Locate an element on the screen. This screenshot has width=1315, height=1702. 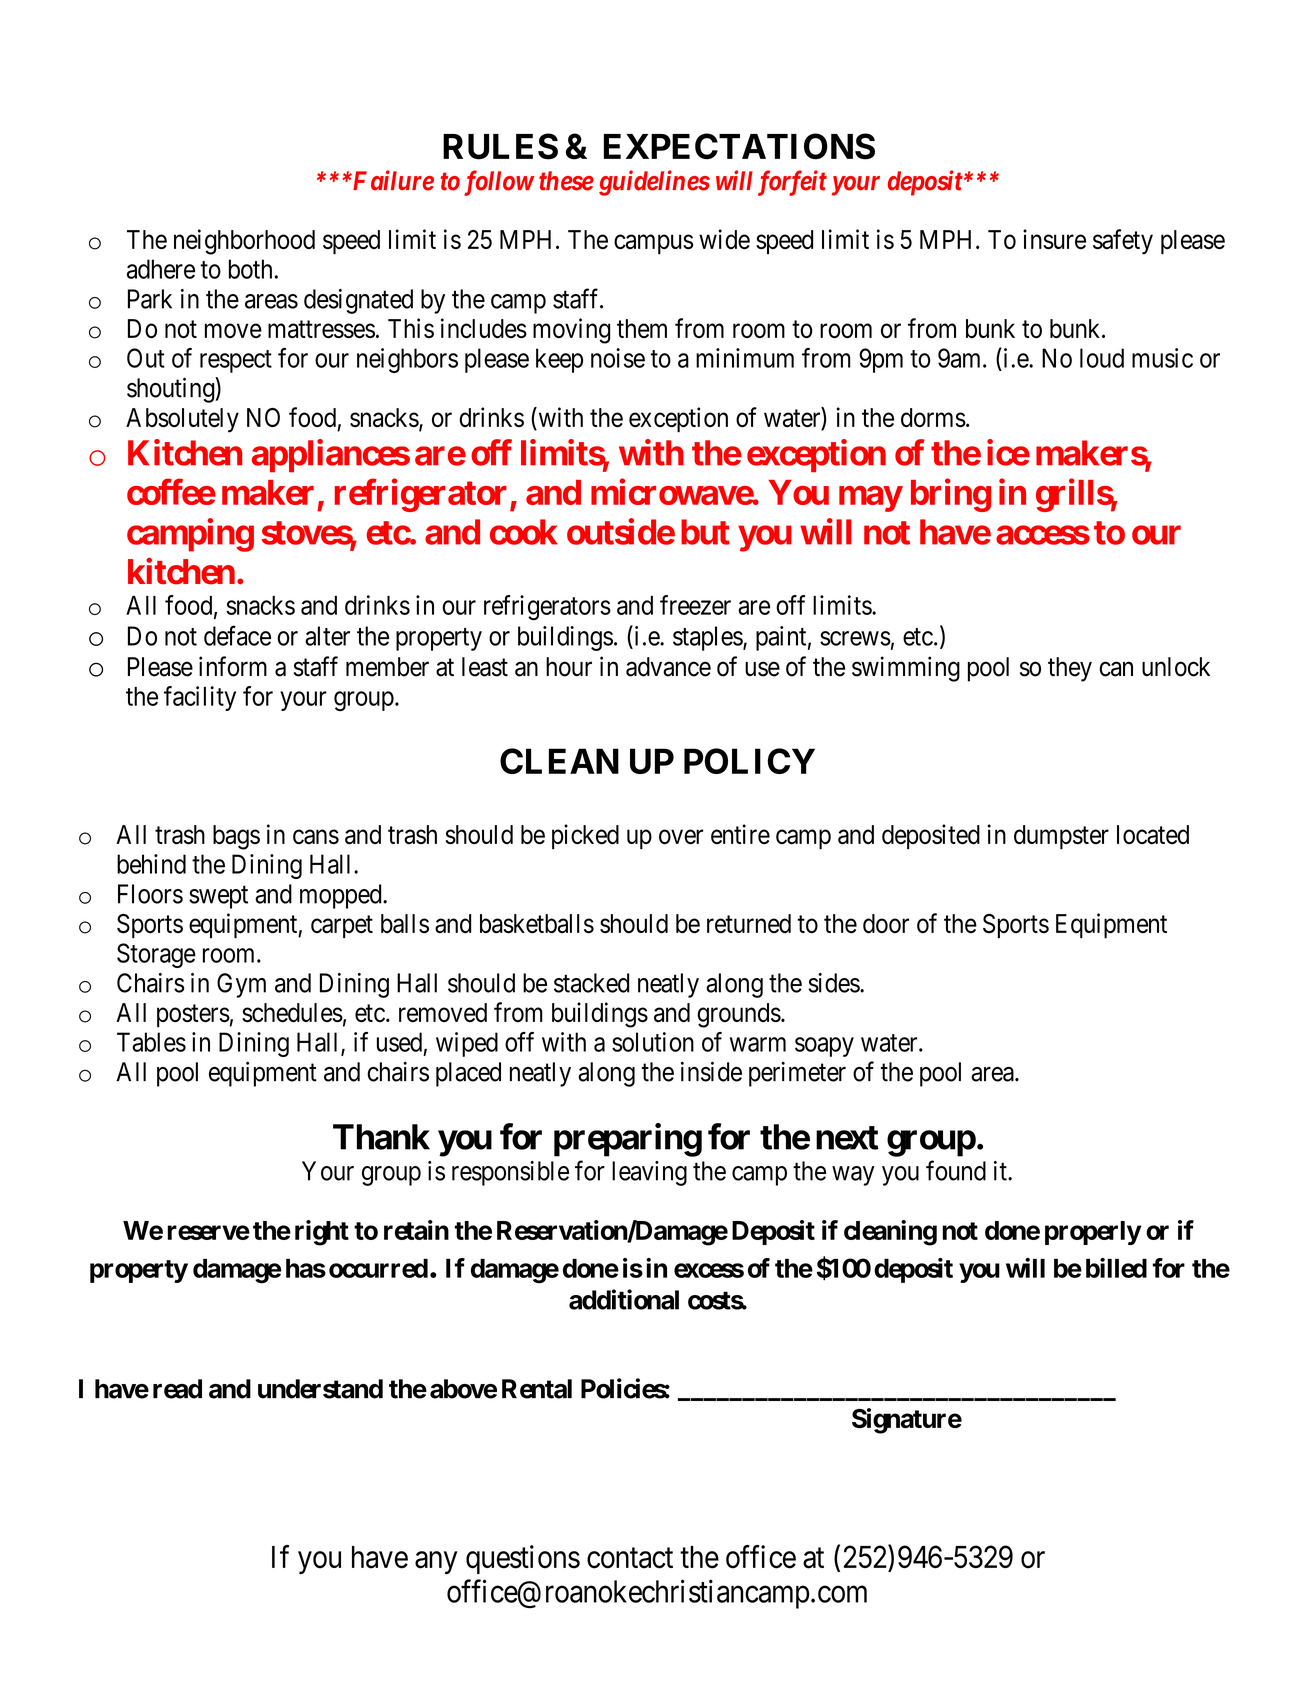
over is located at coordinates (681, 837).
